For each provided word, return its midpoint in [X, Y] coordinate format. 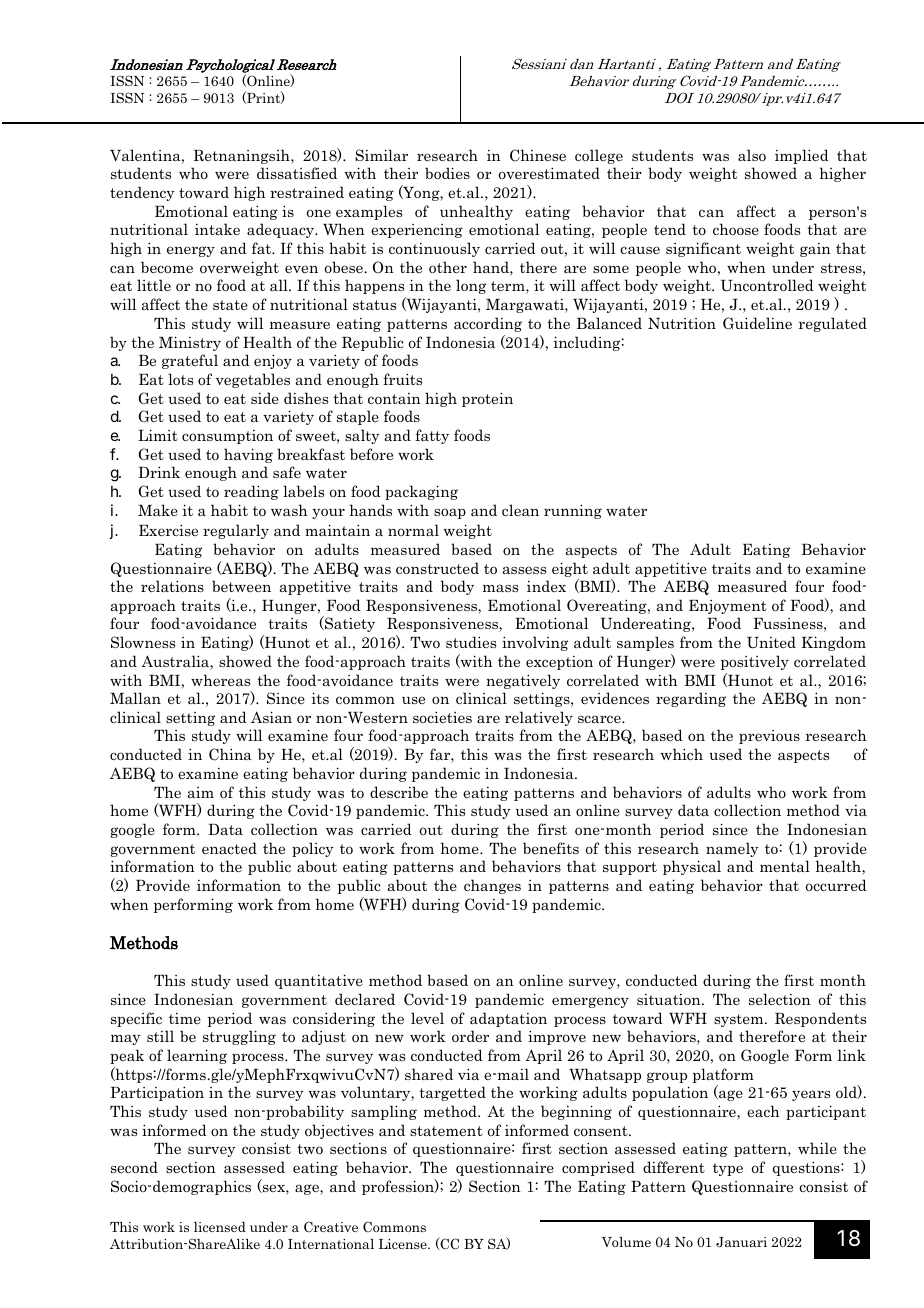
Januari [741, 1242]
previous [769, 737]
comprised [598, 1168]
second [134, 1167]
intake [217, 229]
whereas [220, 680]
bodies [447, 173]
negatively [523, 681]
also [752, 155]
